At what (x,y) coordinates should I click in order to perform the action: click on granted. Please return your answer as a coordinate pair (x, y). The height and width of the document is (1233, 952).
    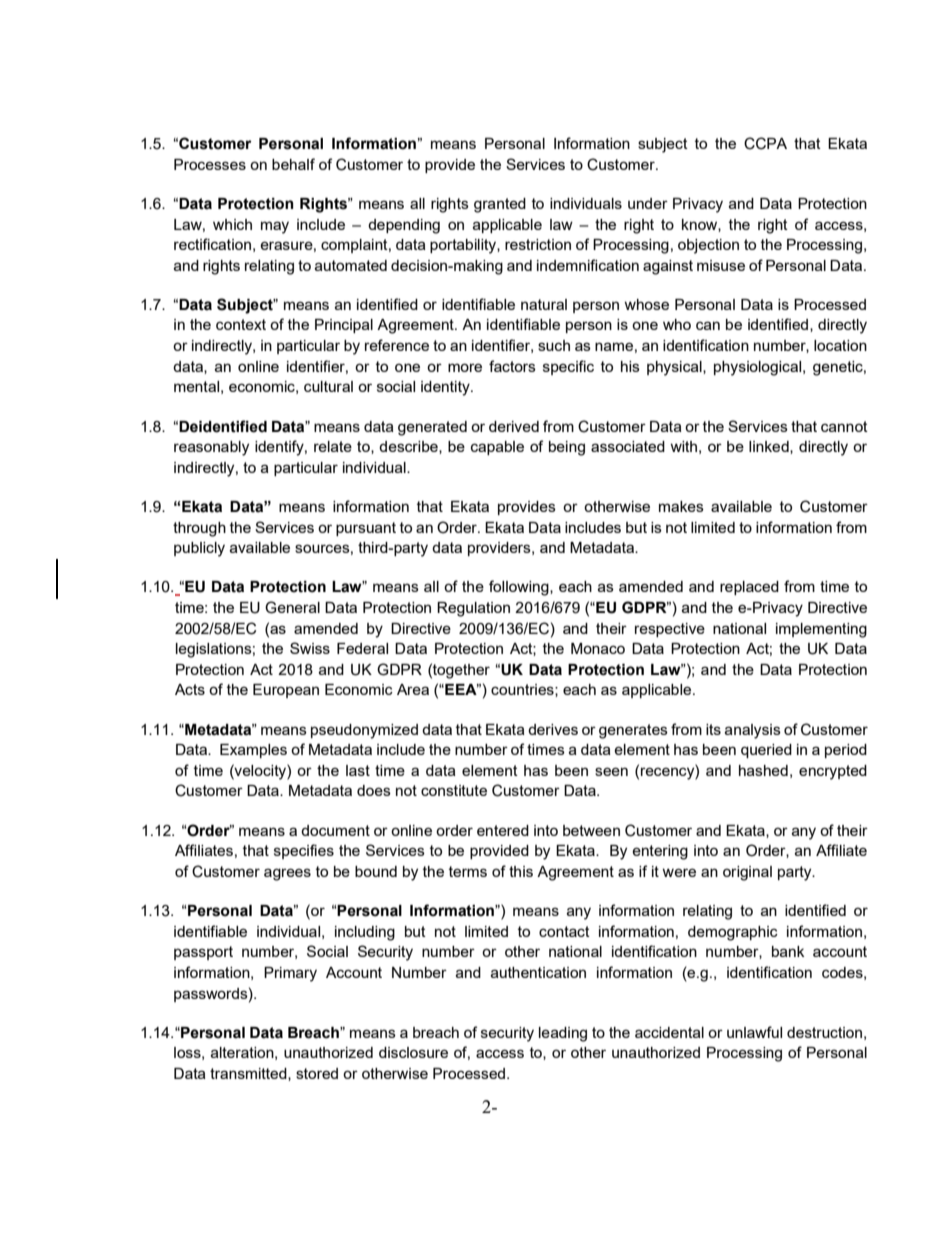
    Looking at the image, I should click on (500, 205).
